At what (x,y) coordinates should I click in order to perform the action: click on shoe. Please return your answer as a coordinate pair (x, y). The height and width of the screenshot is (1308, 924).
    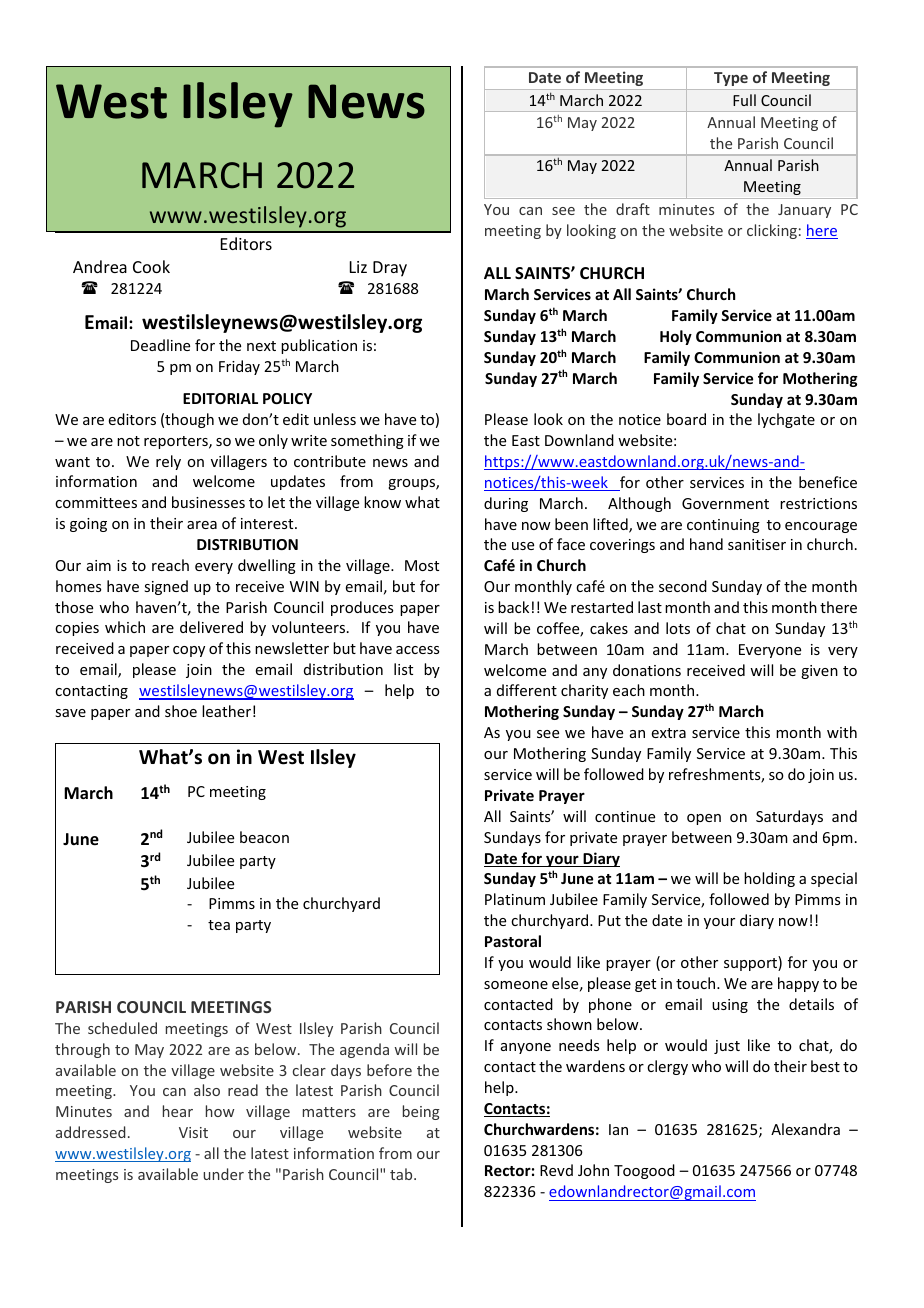
    Looking at the image, I should click on (181, 711).
